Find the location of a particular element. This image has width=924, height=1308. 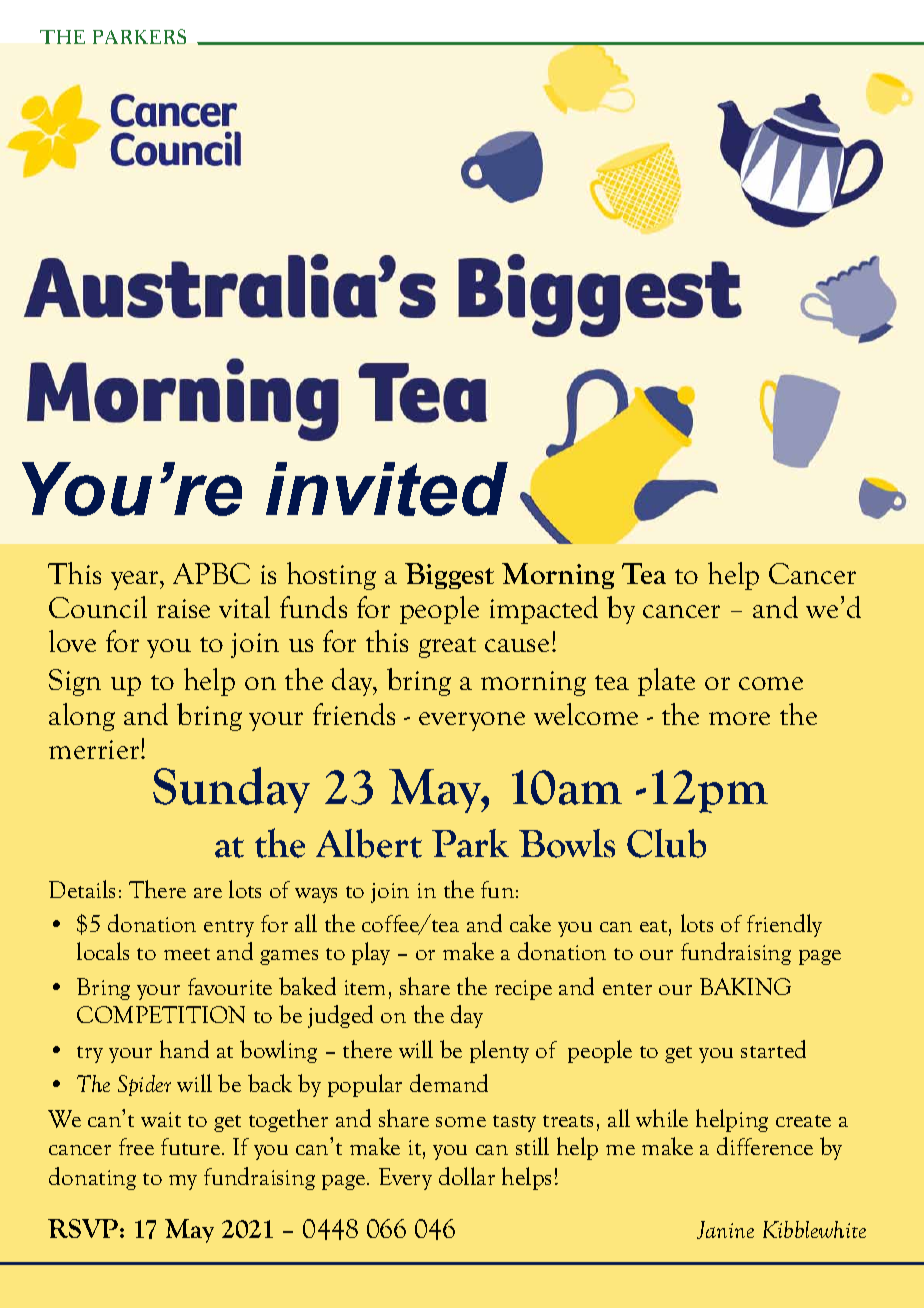

Club is located at coordinates (666, 843).
